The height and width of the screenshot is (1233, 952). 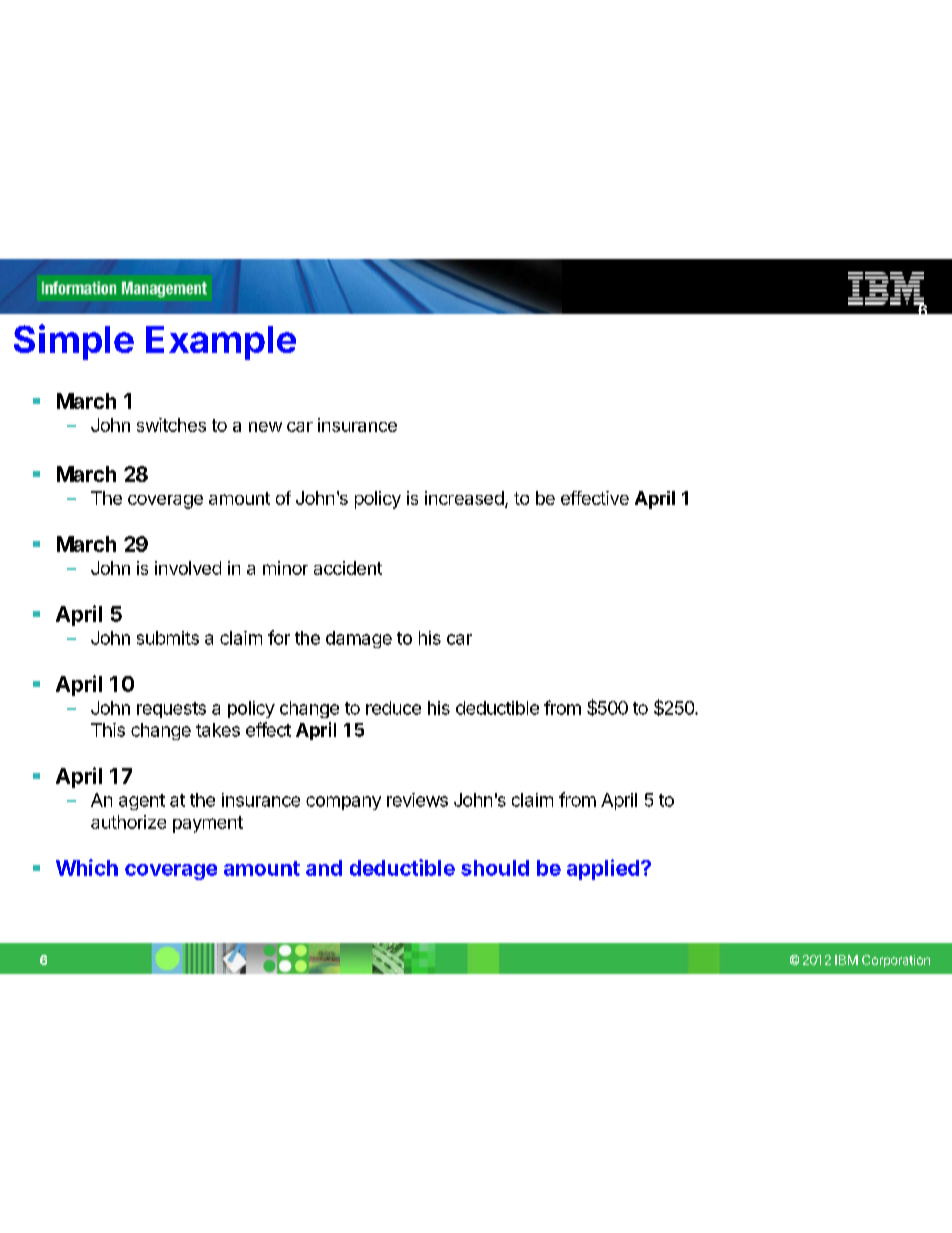 What do you see at coordinates (265, 427) in the screenshot?
I see `new` at bounding box center [265, 427].
